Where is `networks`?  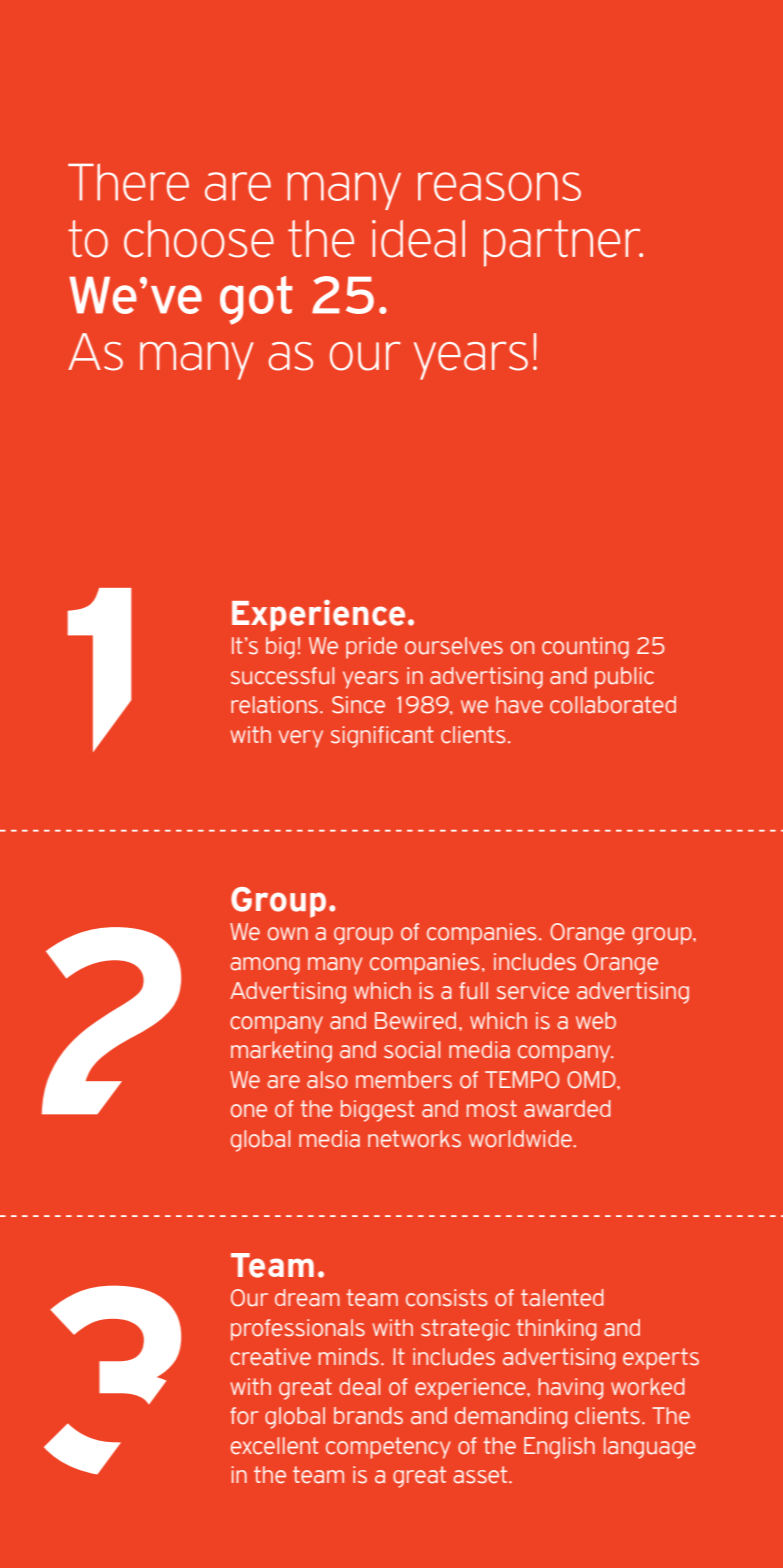 networks is located at coordinates (414, 1139).
